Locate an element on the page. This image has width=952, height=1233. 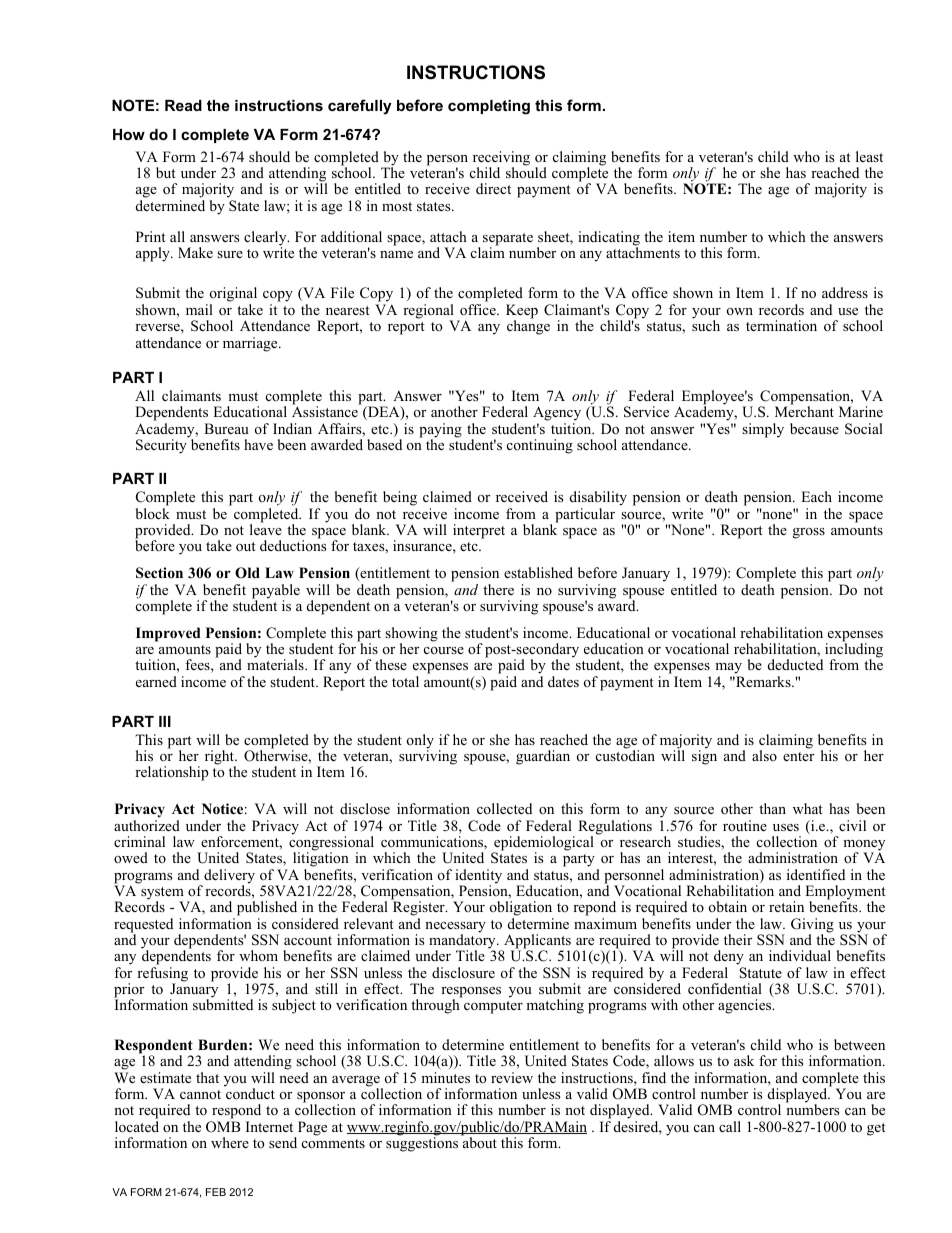
course is located at coordinates (444, 650).
